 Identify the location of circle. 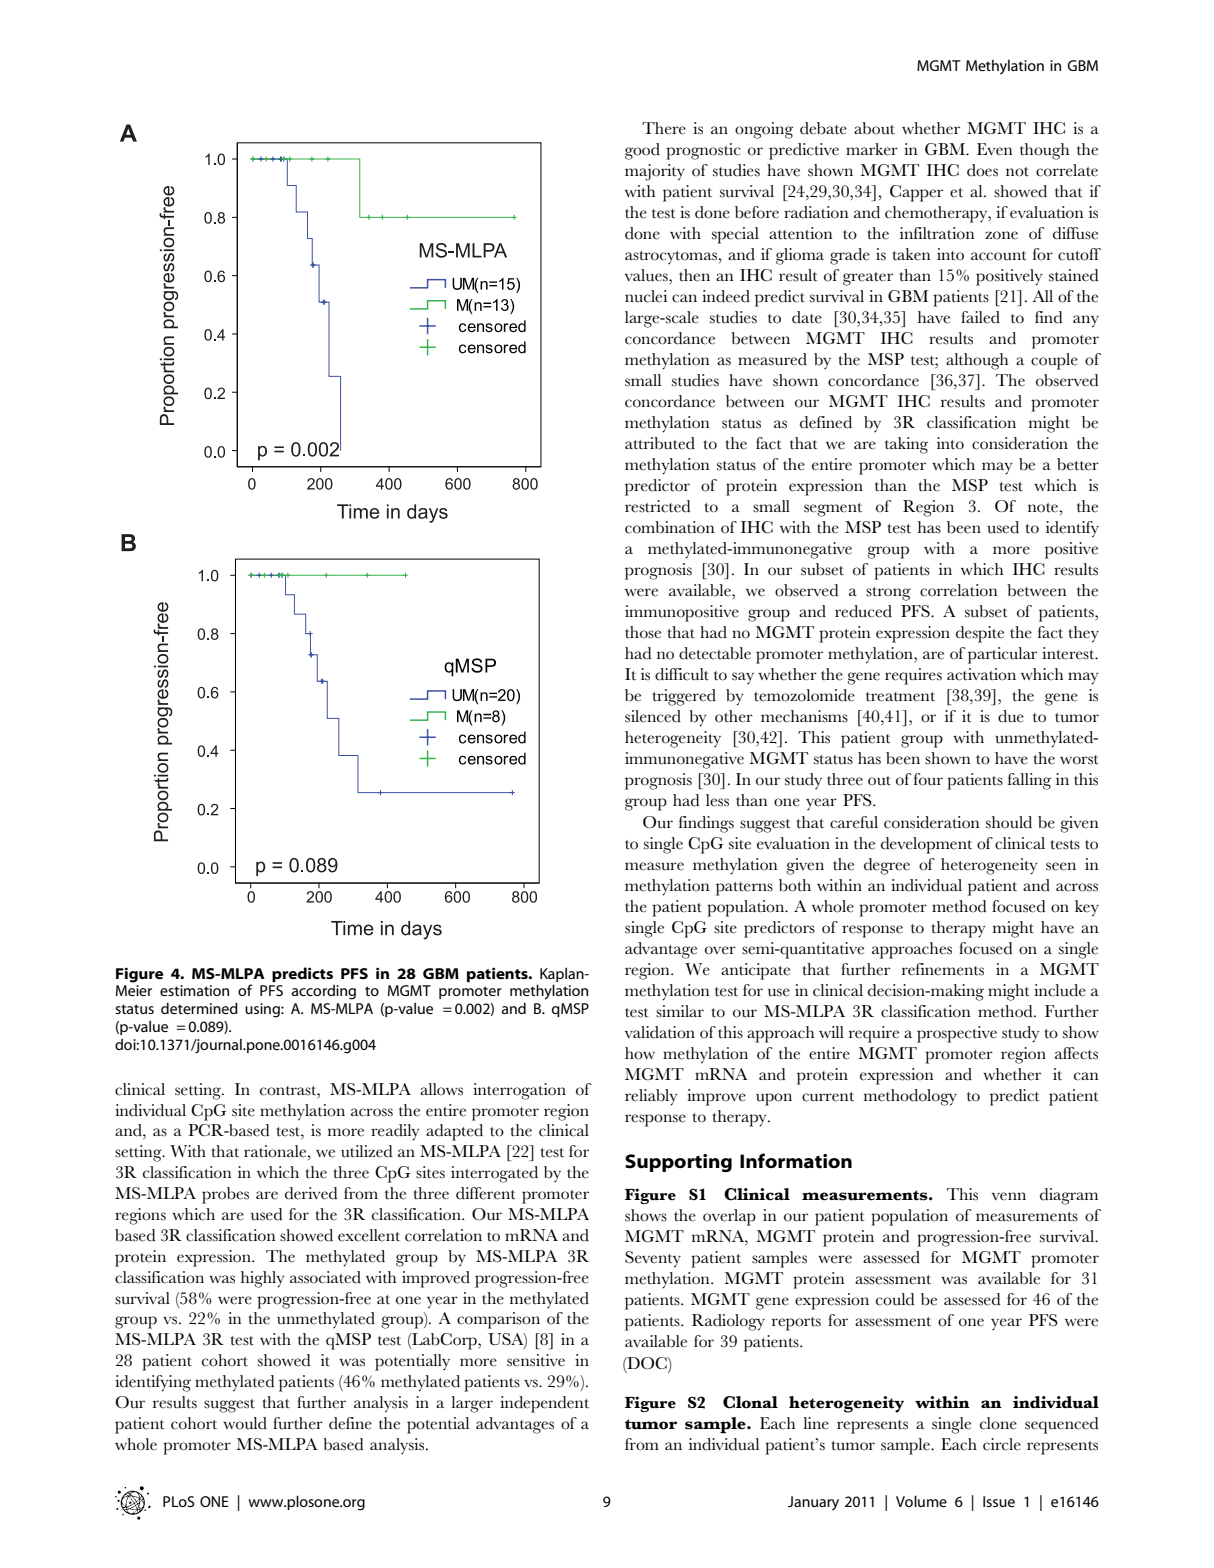
(1002, 1444).
